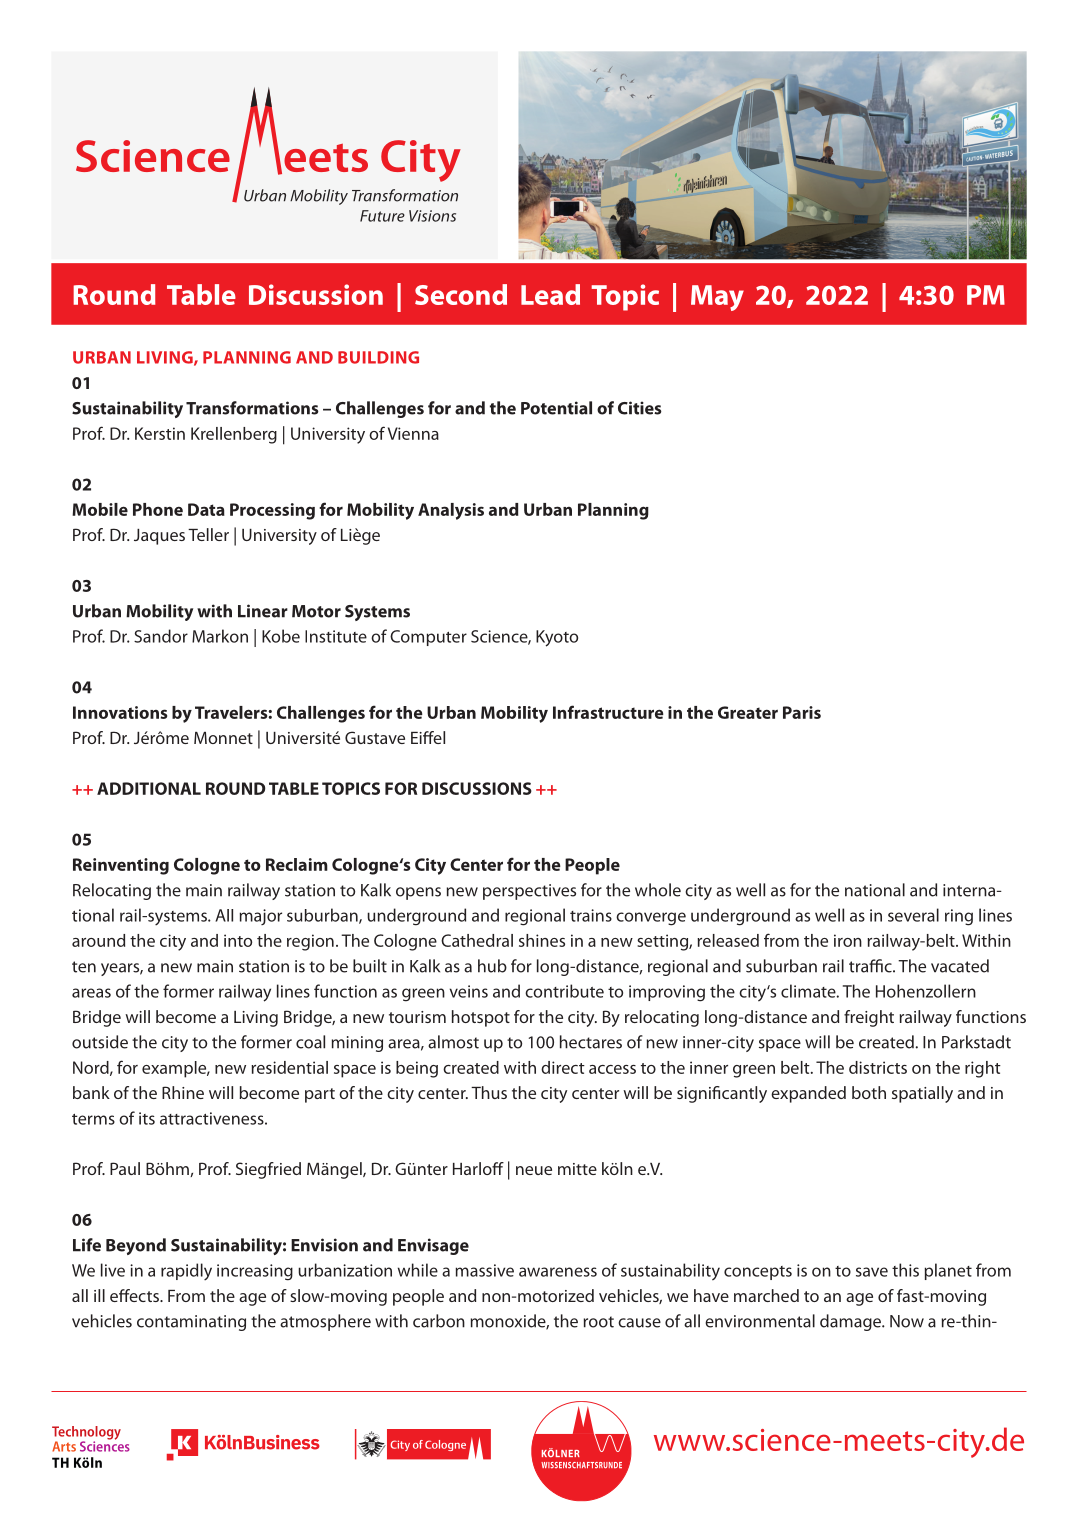 This document has width=1078, height=1525. What do you see at coordinates (851, 1322) in the document?
I see `damage` at bounding box center [851, 1322].
